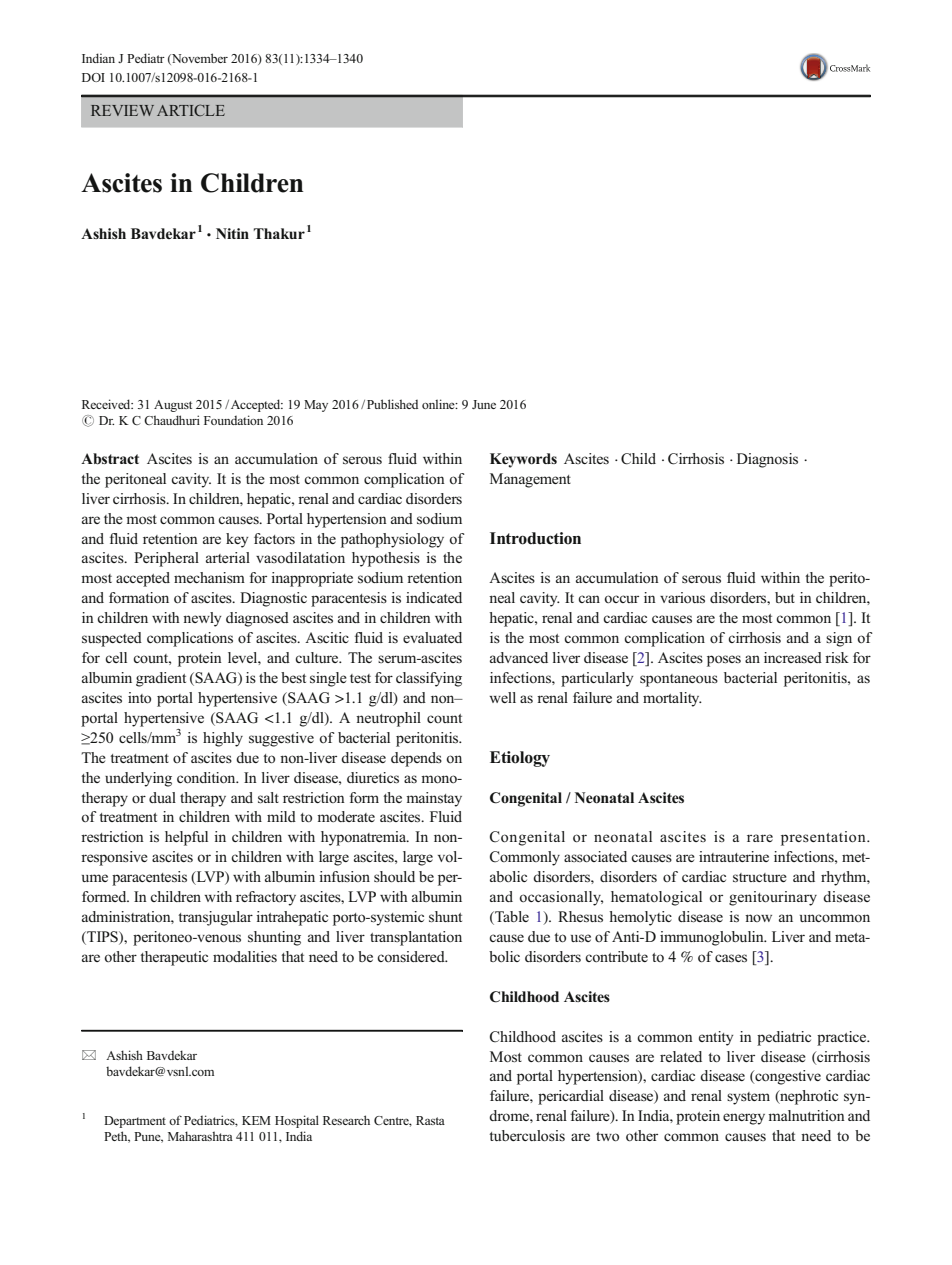  What do you see at coordinates (172, 420) in the image?
I see `Chaudhuri` at bounding box center [172, 420].
